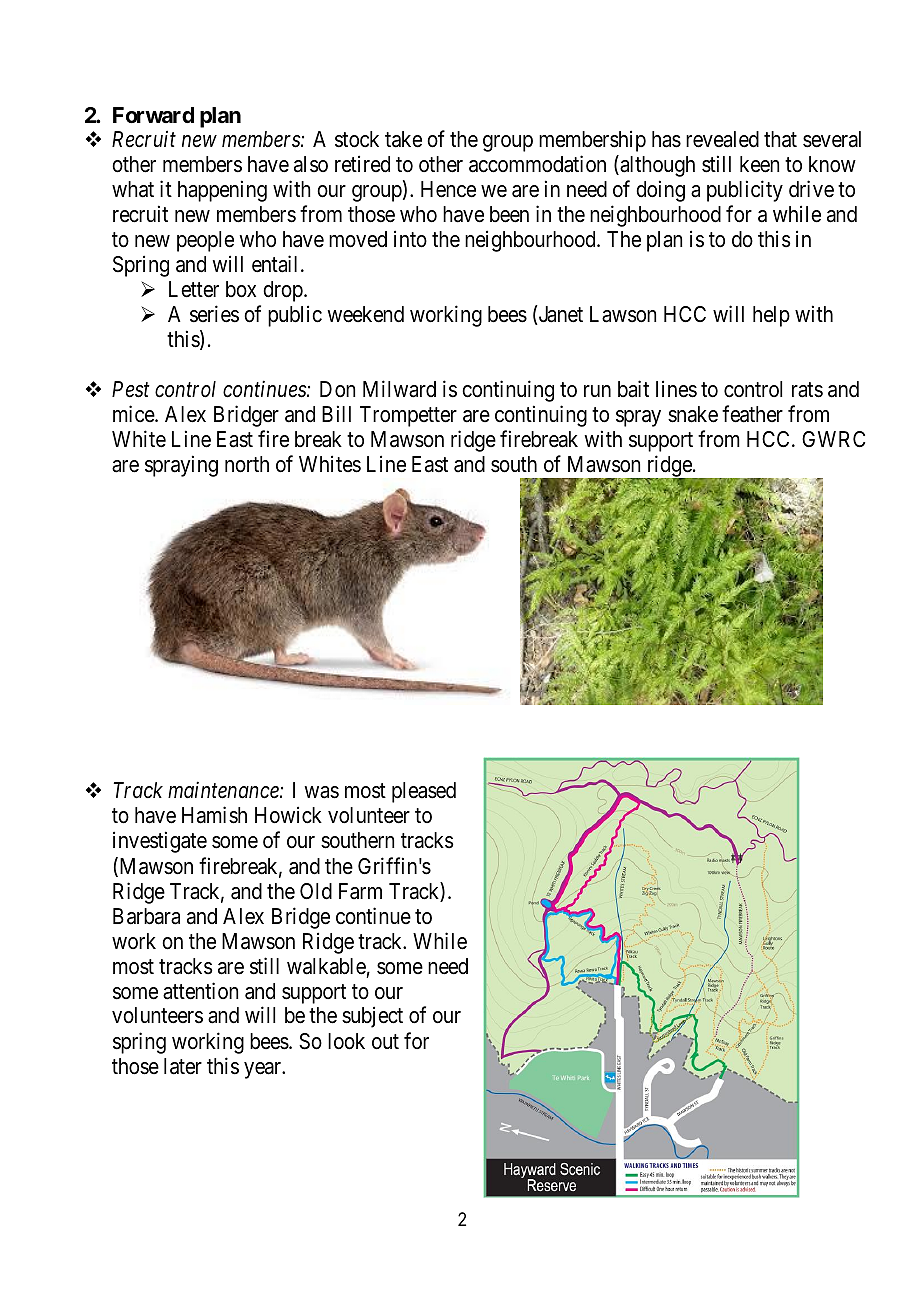 Image resolution: width=924 pixels, height=1308 pixels. What do you see at coordinates (372, 1017) in the screenshot?
I see `subject` at bounding box center [372, 1017].
